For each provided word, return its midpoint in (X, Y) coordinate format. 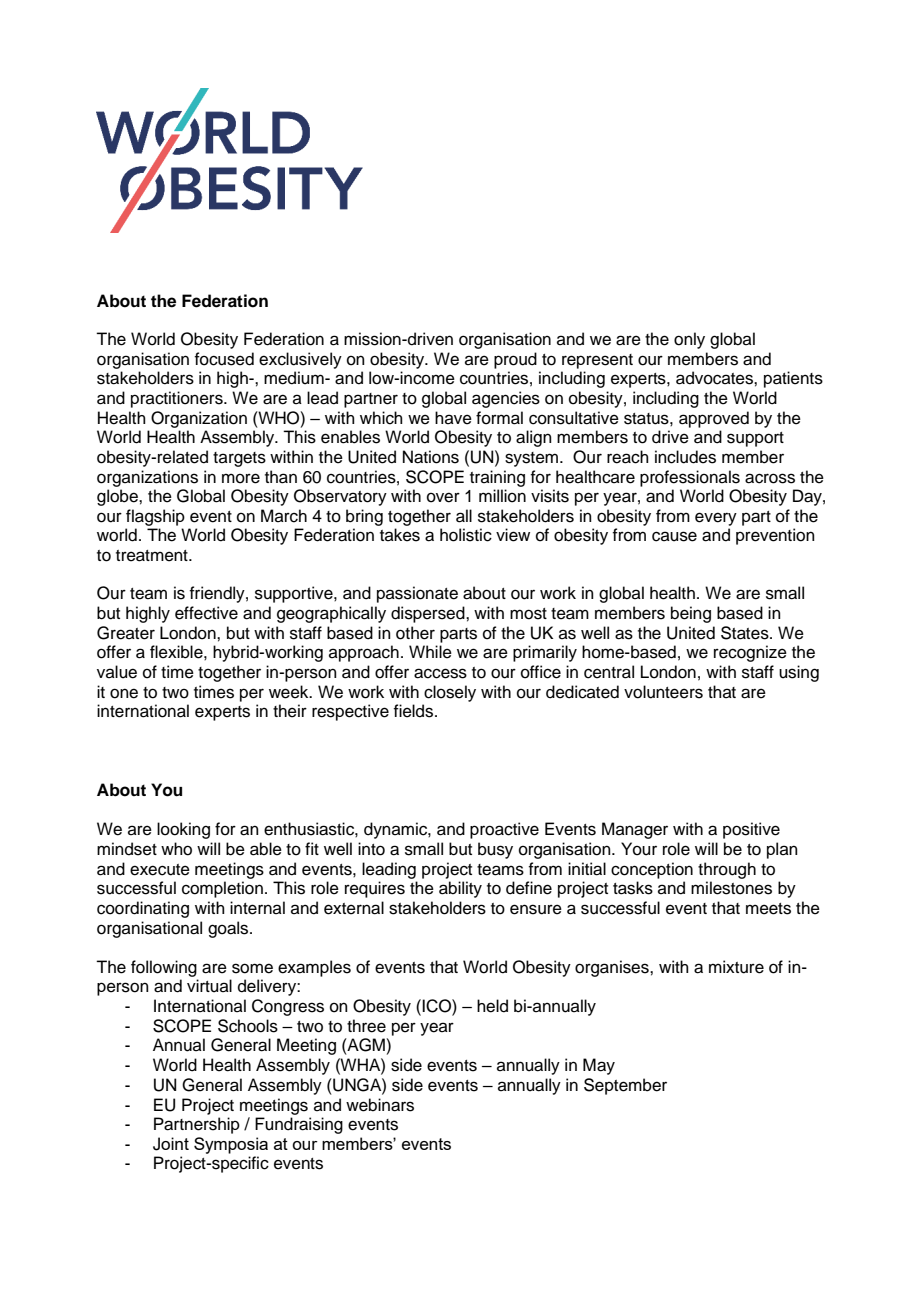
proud (515, 360)
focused (224, 359)
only (689, 340)
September (625, 1086)
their (290, 711)
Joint (171, 1144)
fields (414, 711)
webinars (380, 1105)
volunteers (663, 692)
